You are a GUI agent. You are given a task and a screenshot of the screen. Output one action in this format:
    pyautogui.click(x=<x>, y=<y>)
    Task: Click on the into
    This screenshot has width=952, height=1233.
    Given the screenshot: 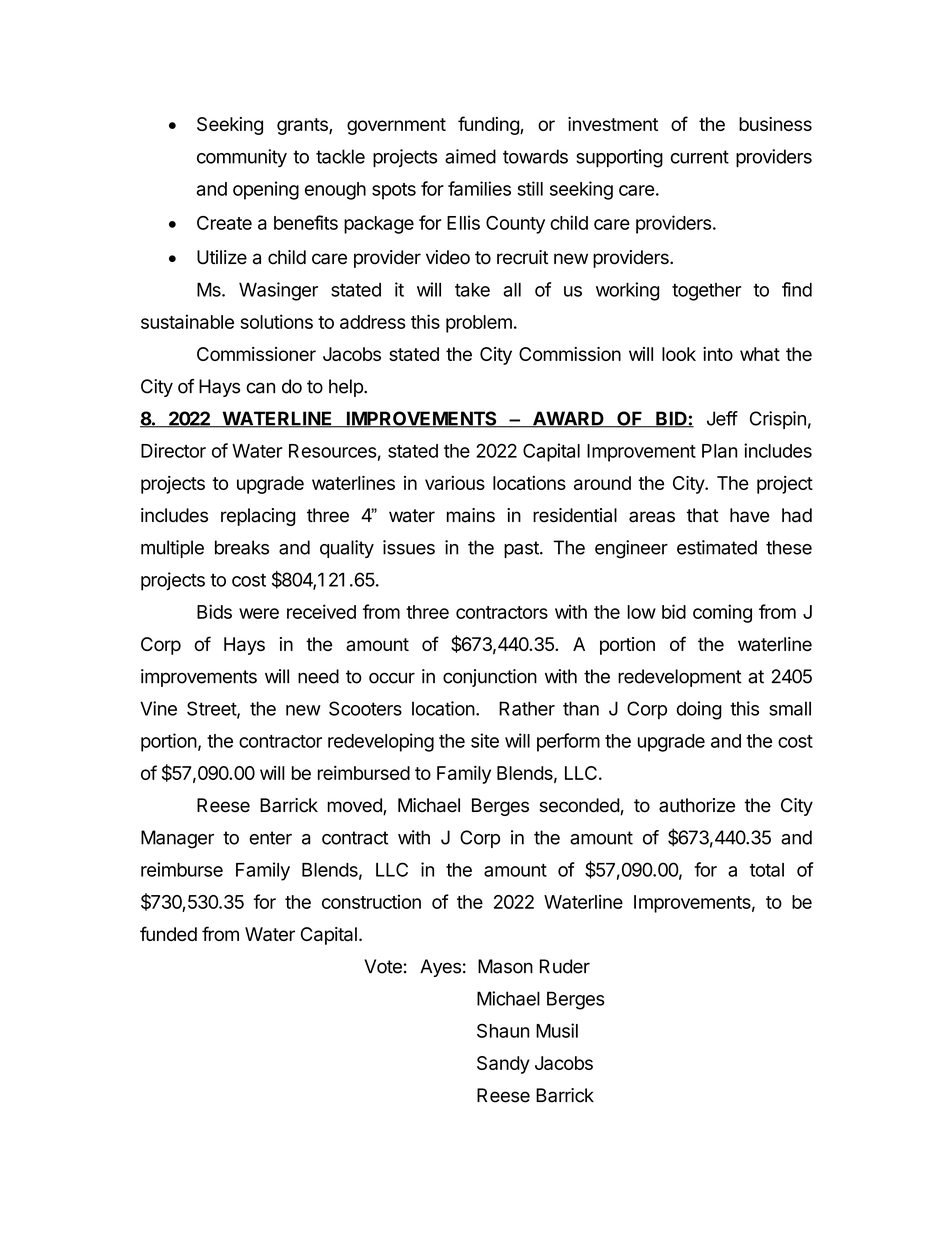 What is the action you would take?
    pyautogui.click(x=718, y=354)
